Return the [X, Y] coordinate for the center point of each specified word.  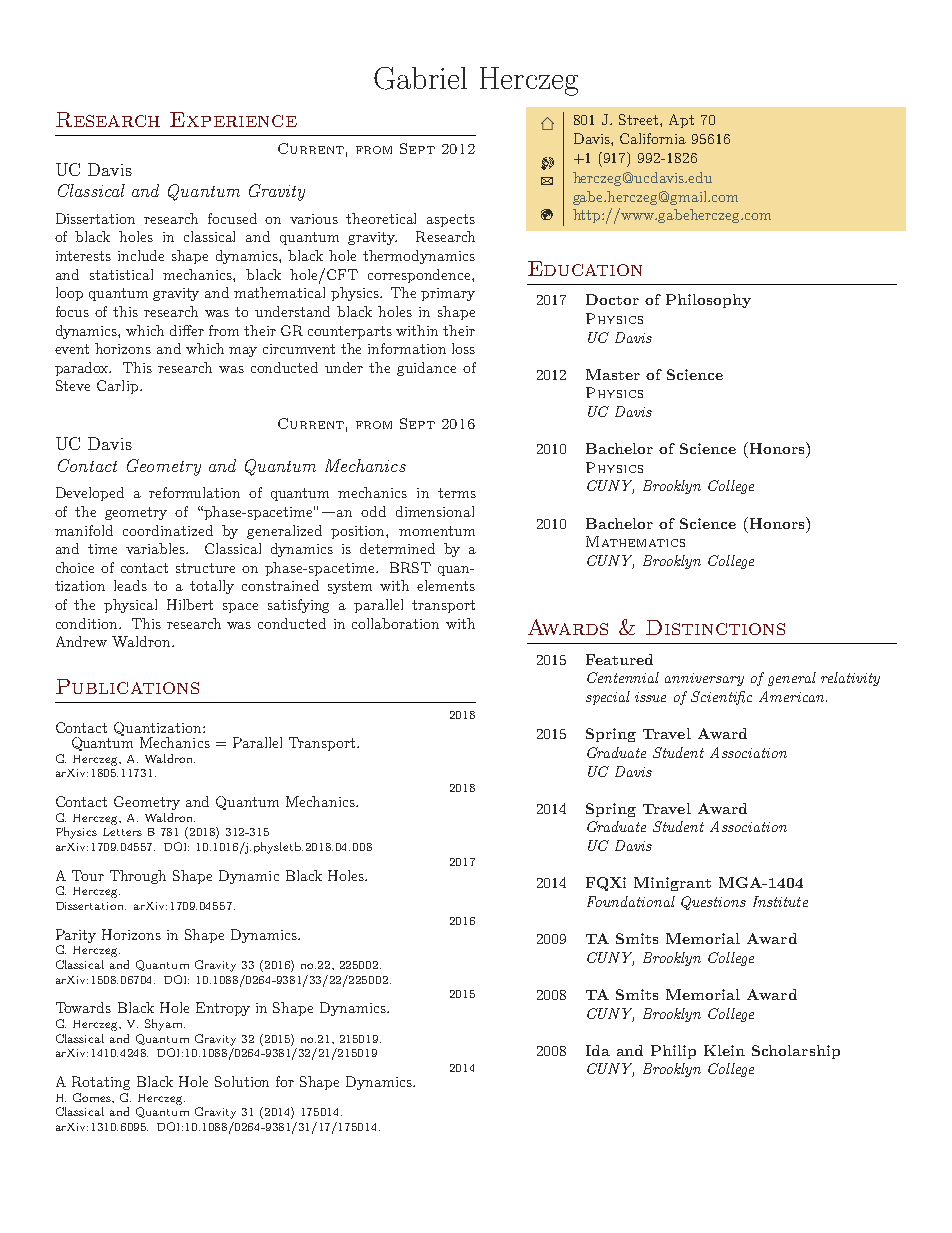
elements [446, 585]
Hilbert [190, 604]
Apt [681, 121]
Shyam [165, 1025]
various [314, 219]
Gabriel [420, 78]
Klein [724, 1050]
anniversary [704, 679]
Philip [673, 1052]
